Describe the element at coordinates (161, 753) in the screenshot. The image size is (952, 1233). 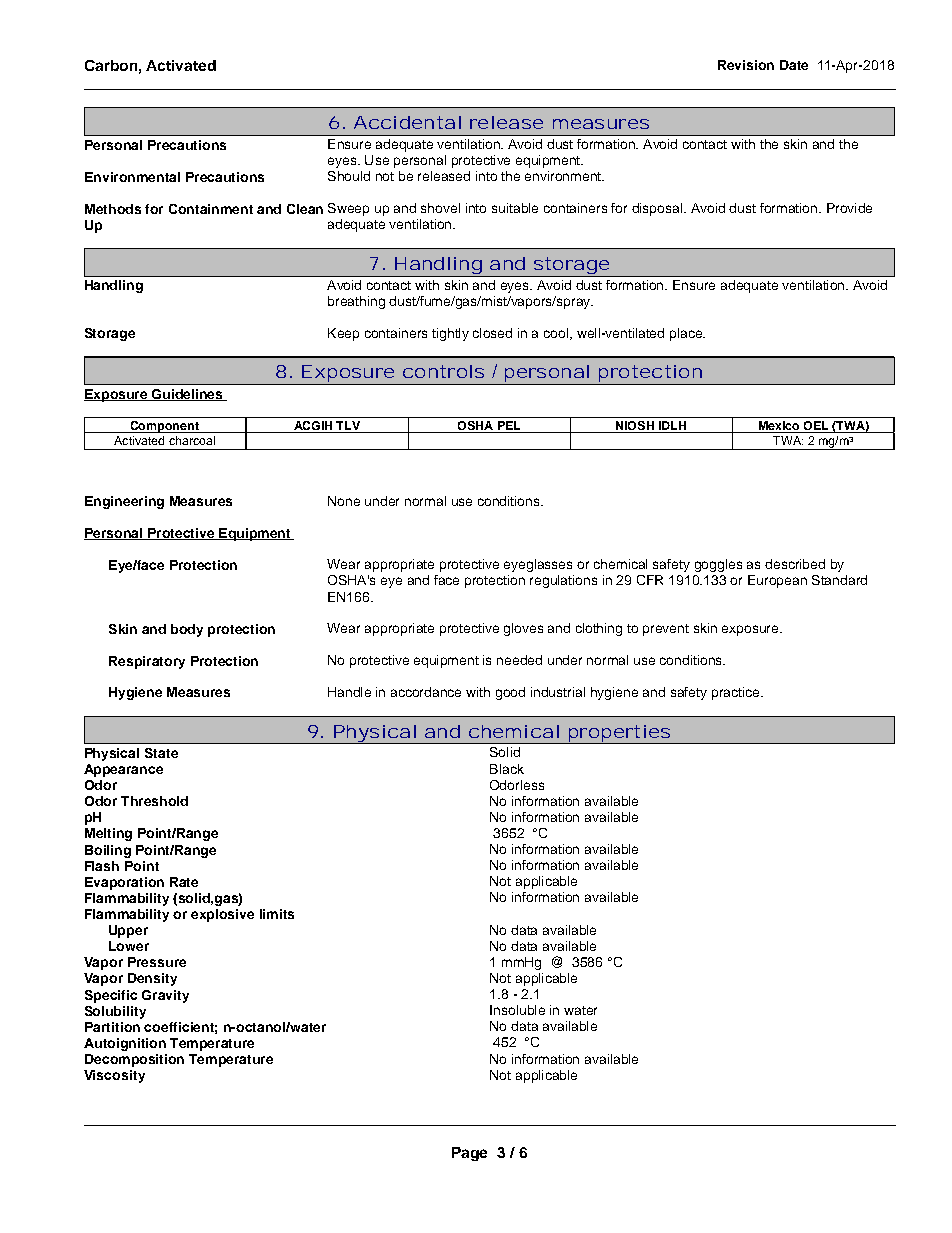
I see `State` at that location.
